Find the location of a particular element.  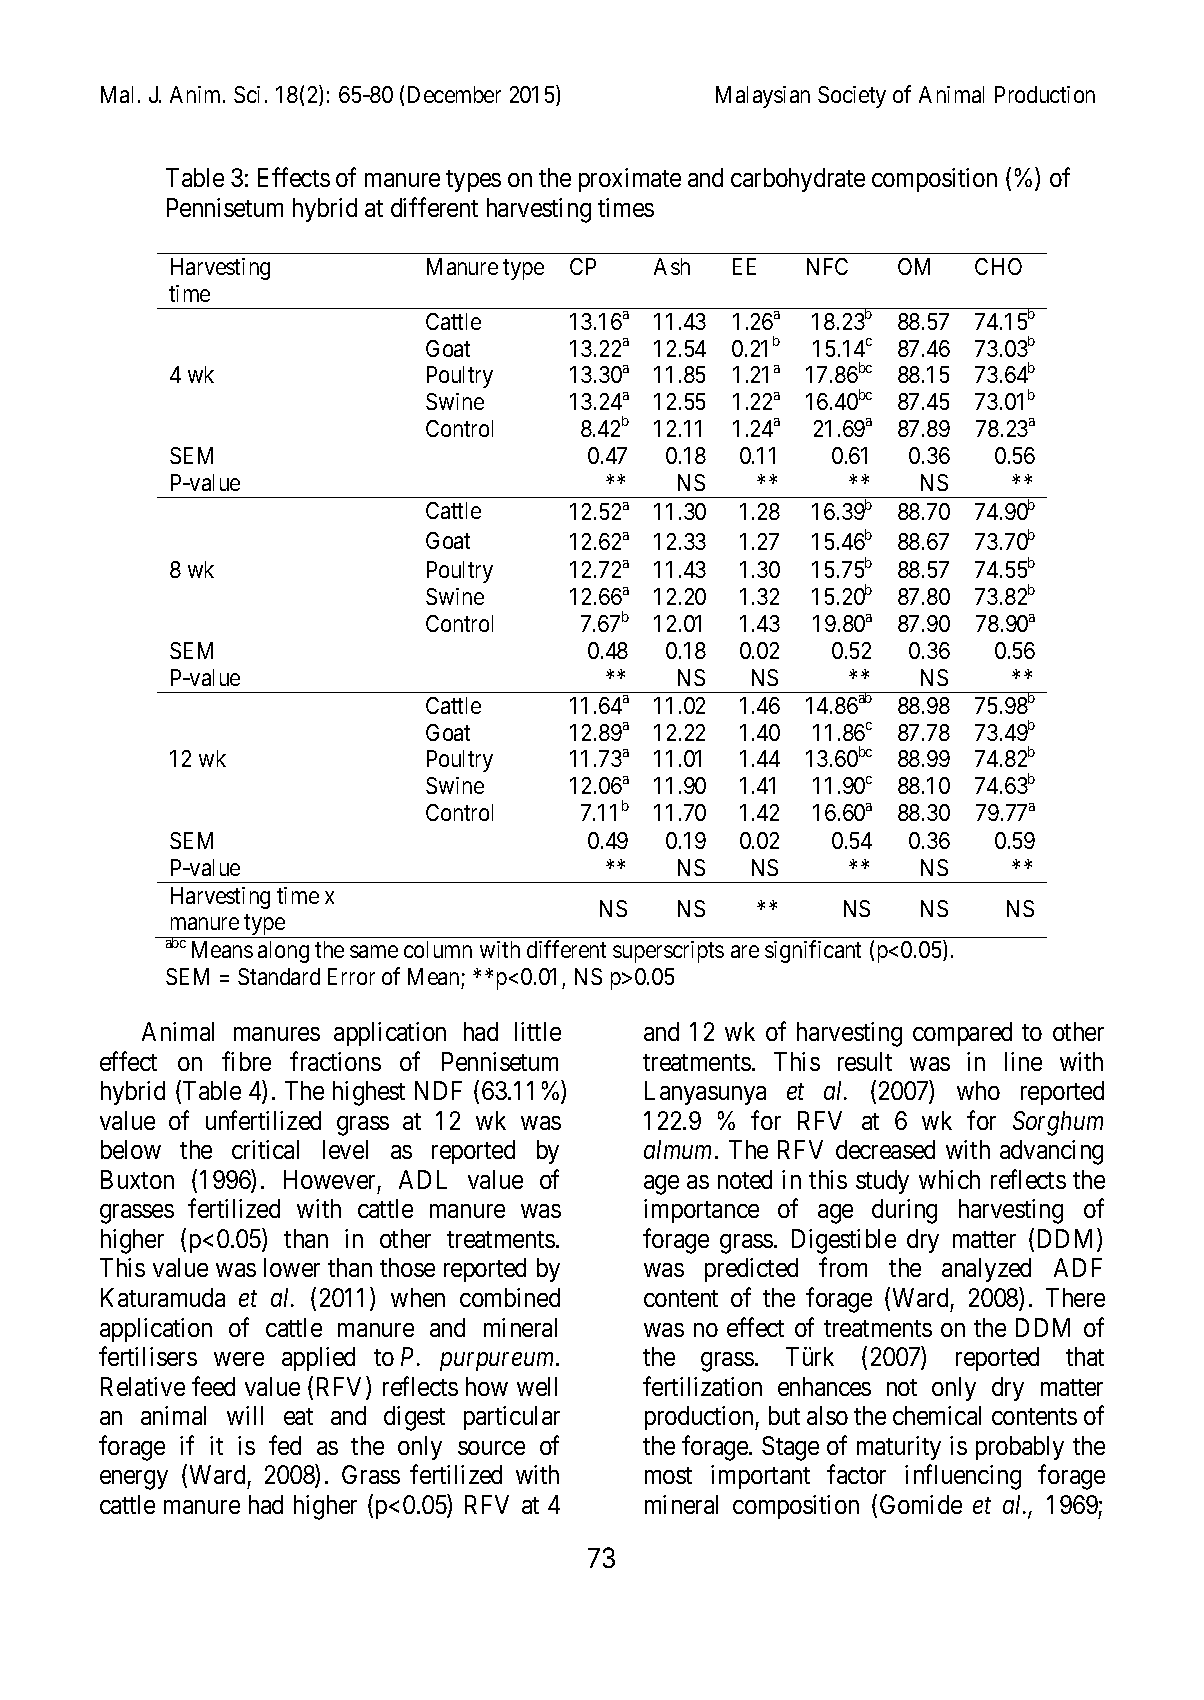

most is located at coordinates (668, 1475).
